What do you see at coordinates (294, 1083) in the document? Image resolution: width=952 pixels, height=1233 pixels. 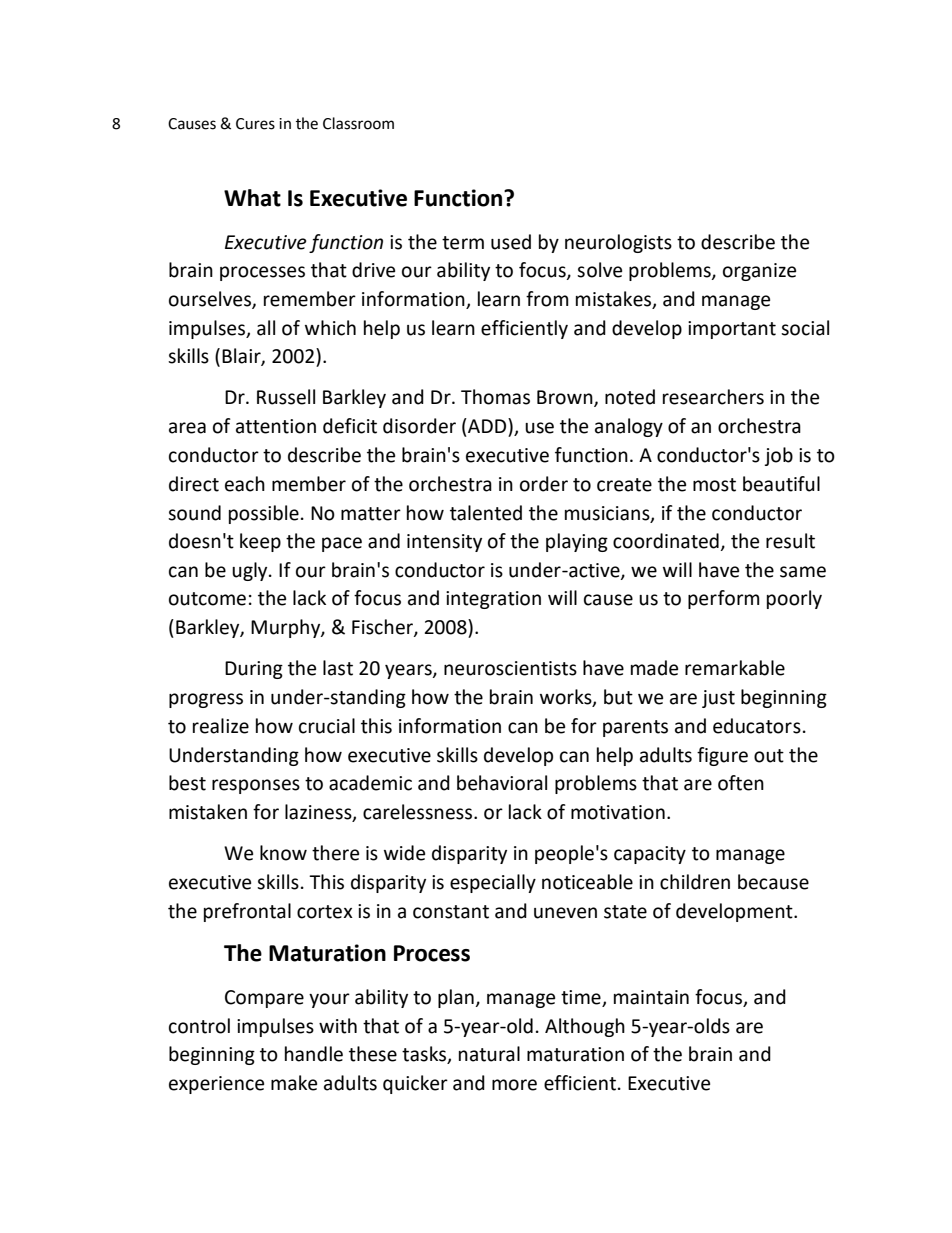 I see `make` at bounding box center [294, 1083].
